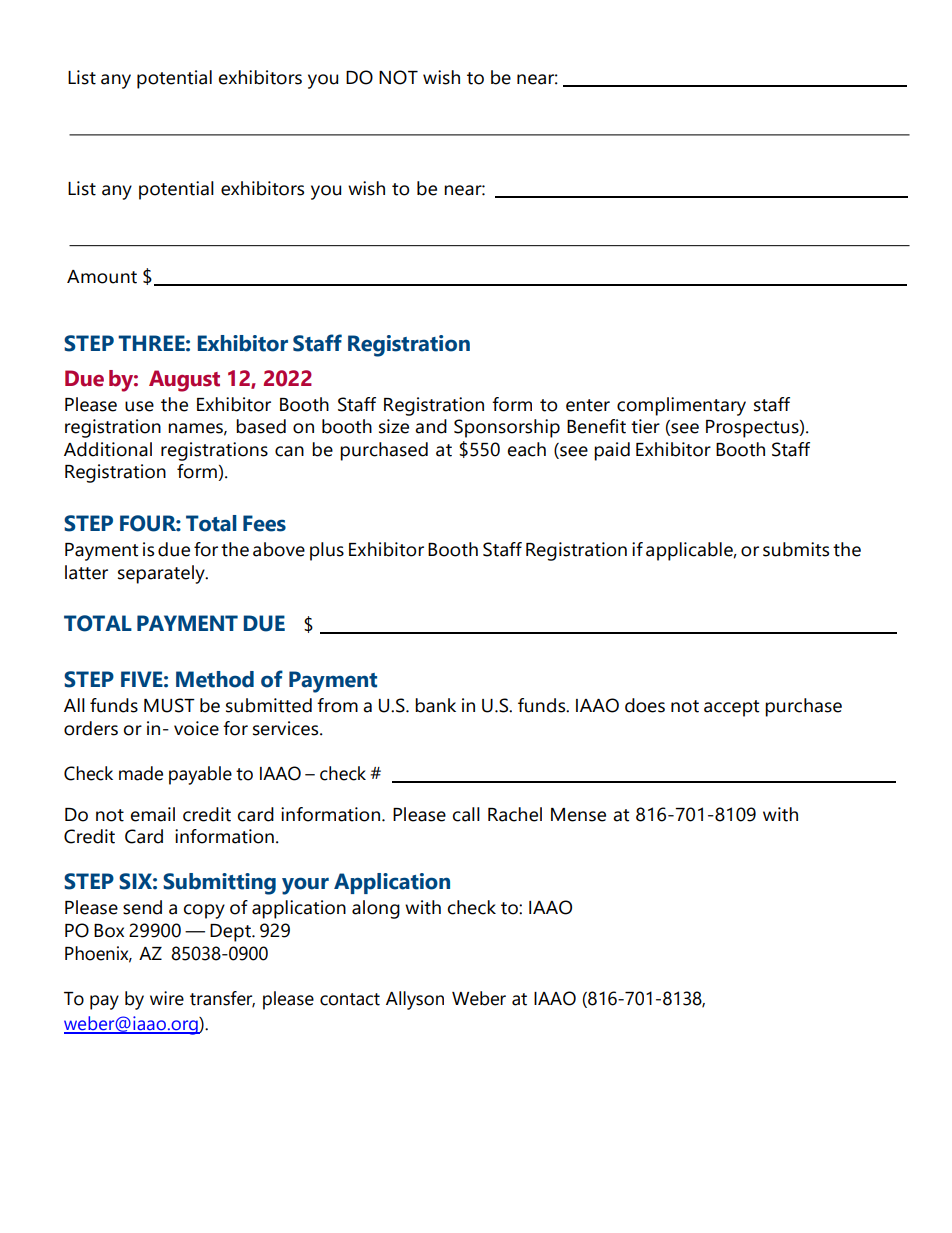 The width and height of the screenshot is (952, 1233). Describe the element at coordinates (102, 277) in the screenshot. I see `Amount` at that location.
